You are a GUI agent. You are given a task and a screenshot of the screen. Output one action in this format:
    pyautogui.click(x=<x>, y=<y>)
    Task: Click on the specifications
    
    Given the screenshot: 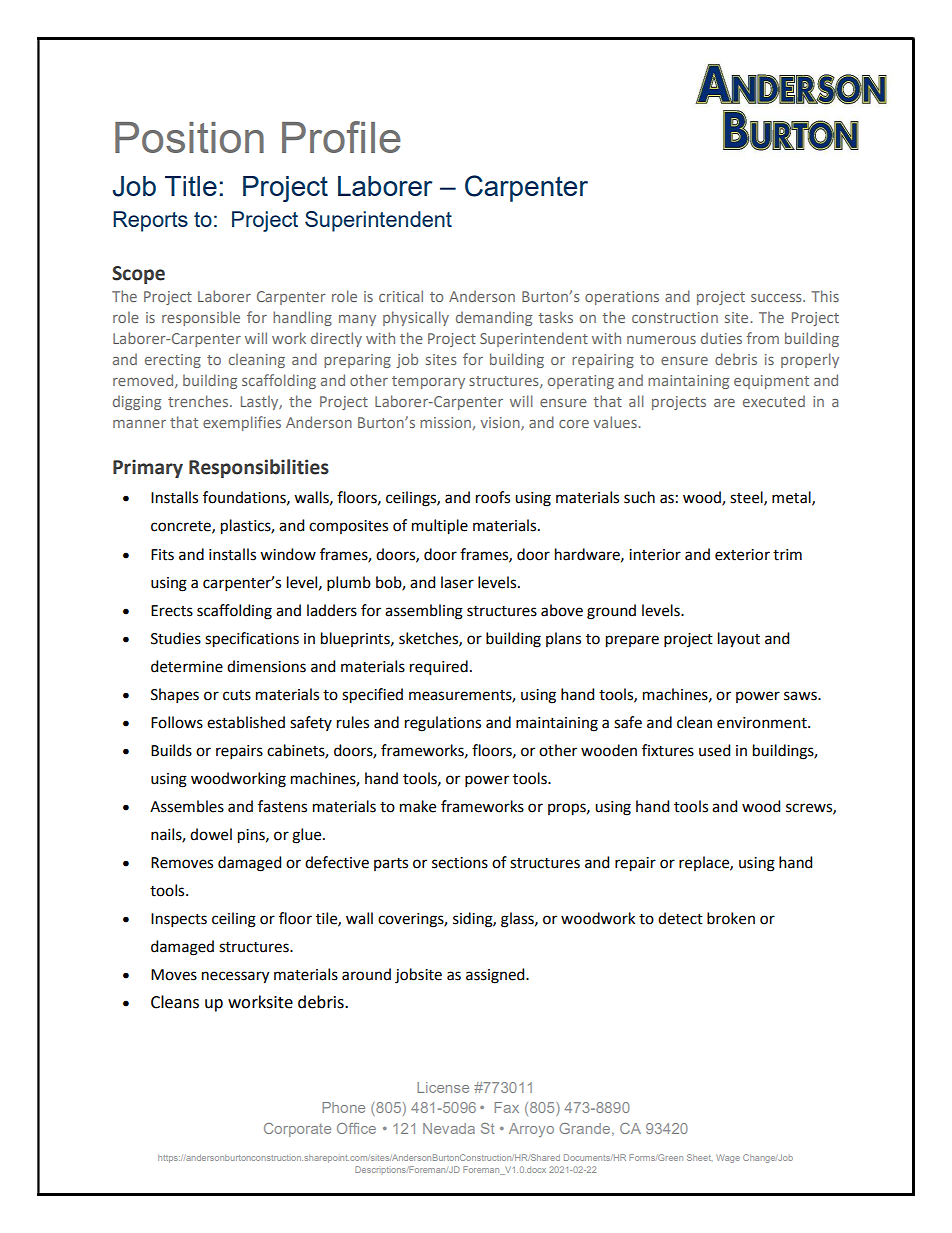 What is the action you would take?
    pyautogui.click(x=252, y=640)
